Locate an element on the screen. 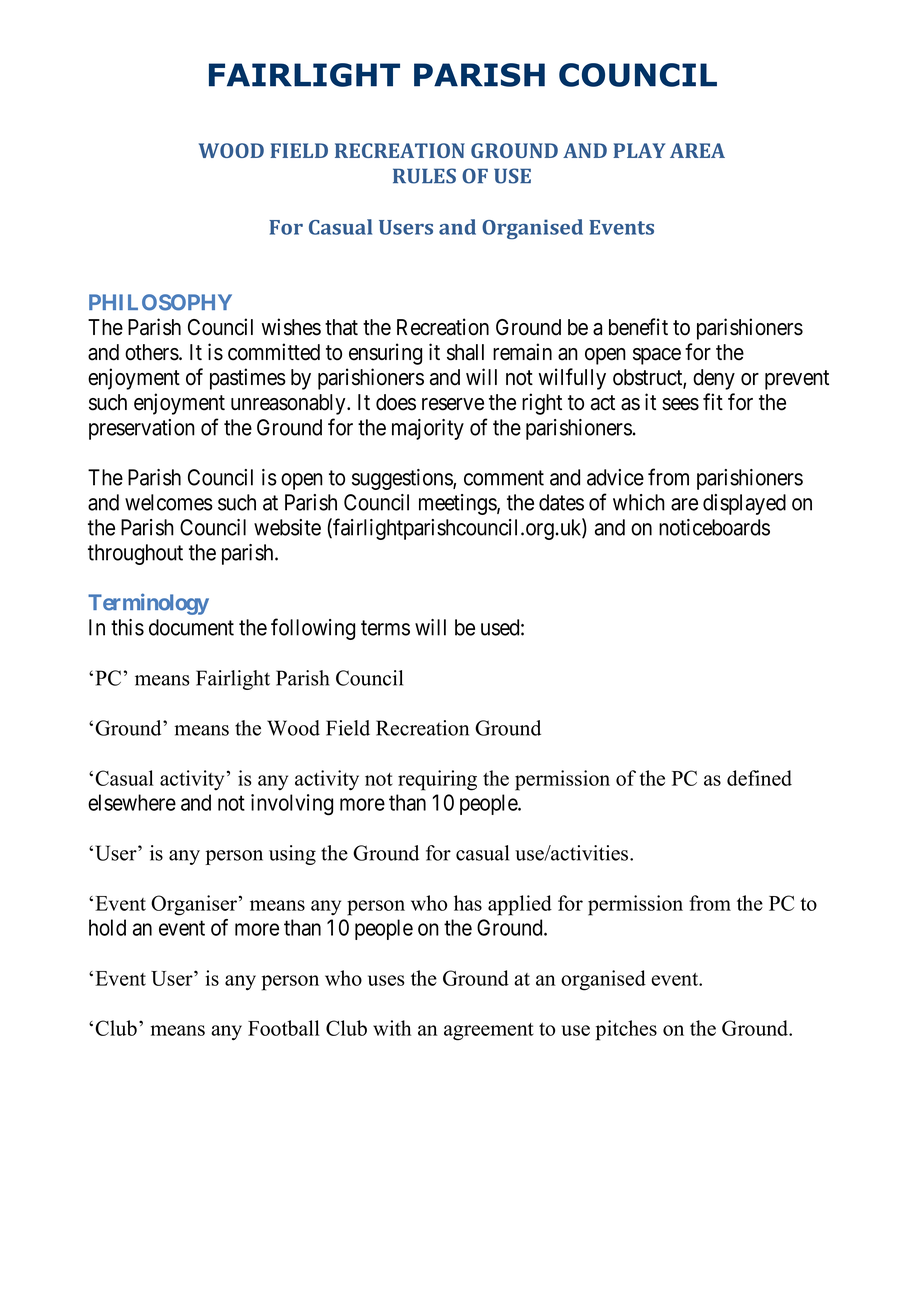 The height and width of the screenshot is (1308, 924). RULES is located at coordinates (424, 176).
